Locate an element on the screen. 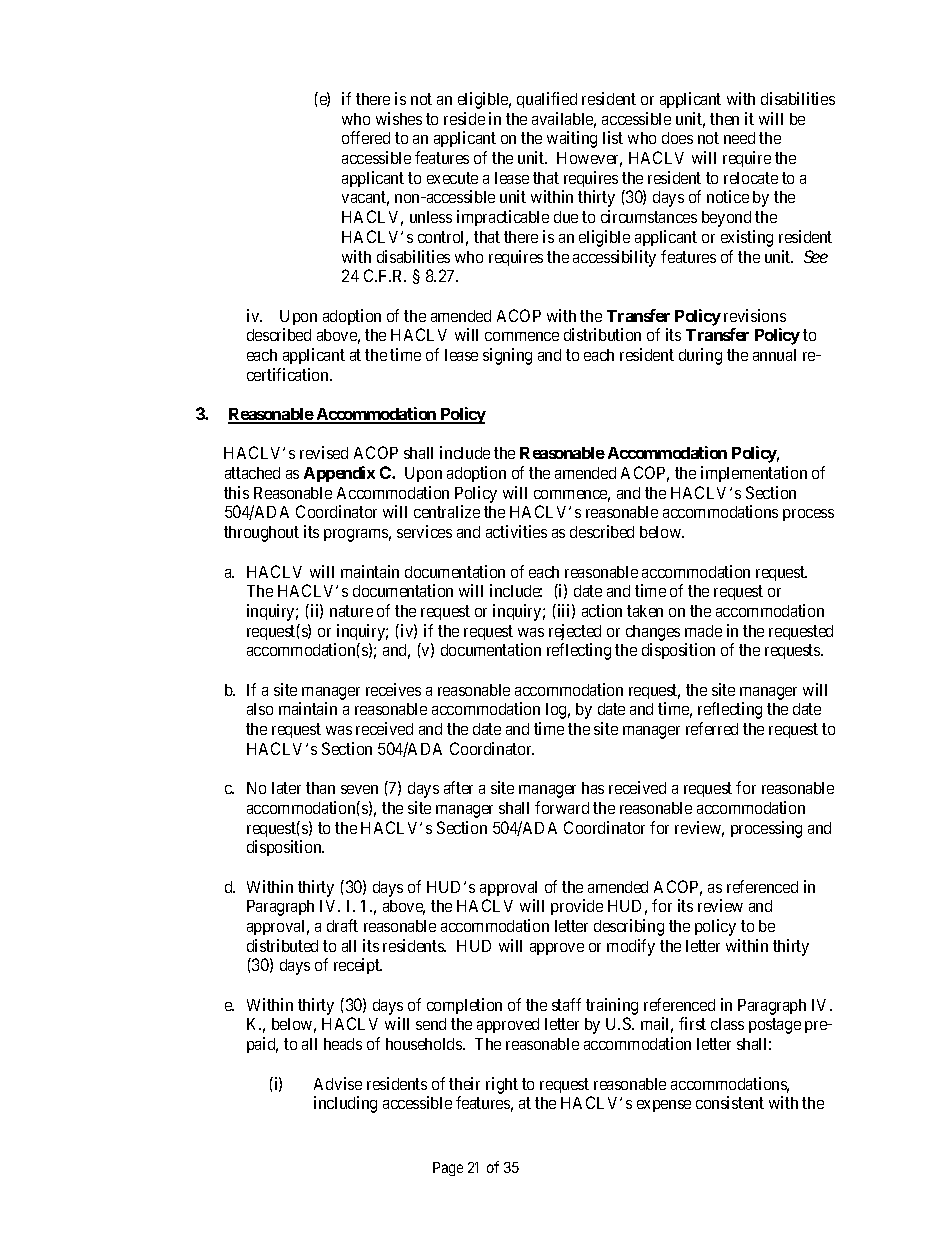  including is located at coordinates (345, 1104).
